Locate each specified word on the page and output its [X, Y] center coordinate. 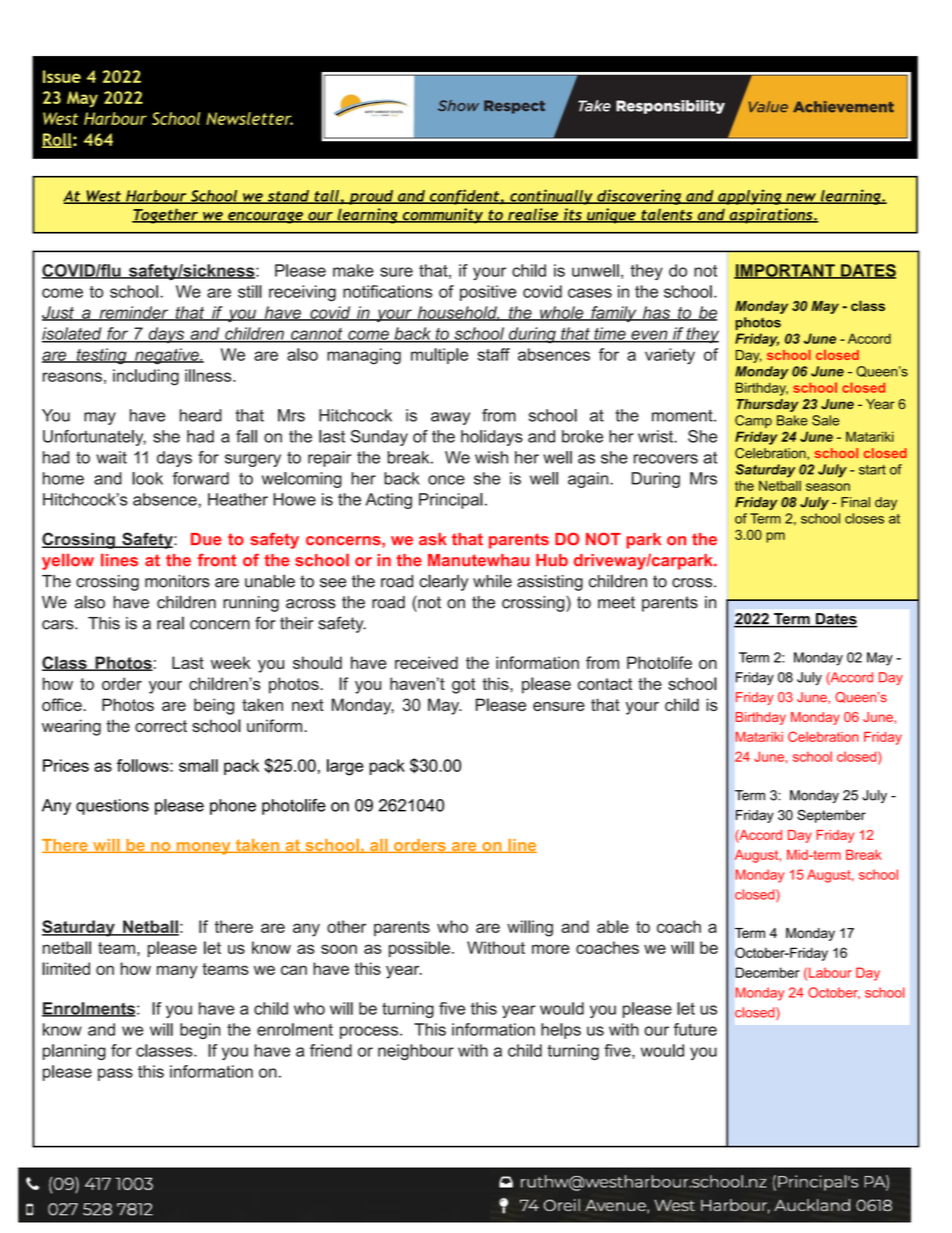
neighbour [416, 1052]
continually [551, 197]
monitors [177, 581]
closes [864, 518]
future [695, 1029]
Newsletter [249, 118]
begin [200, 1031]
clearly [443, 582]
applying [750, 197]
